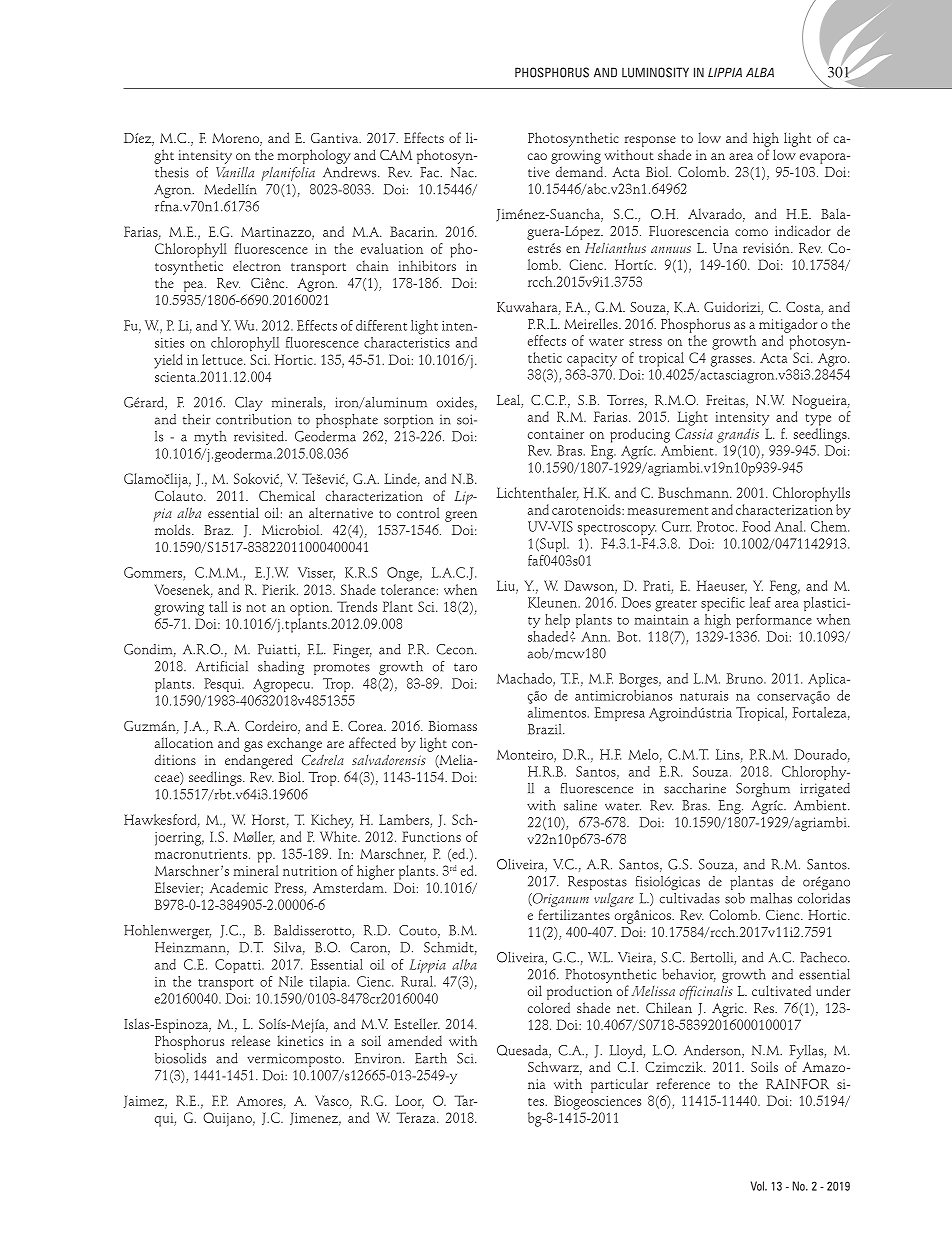 The height and width of the image is (1233, 952). I want to click on morphology, so click(314, 156).
